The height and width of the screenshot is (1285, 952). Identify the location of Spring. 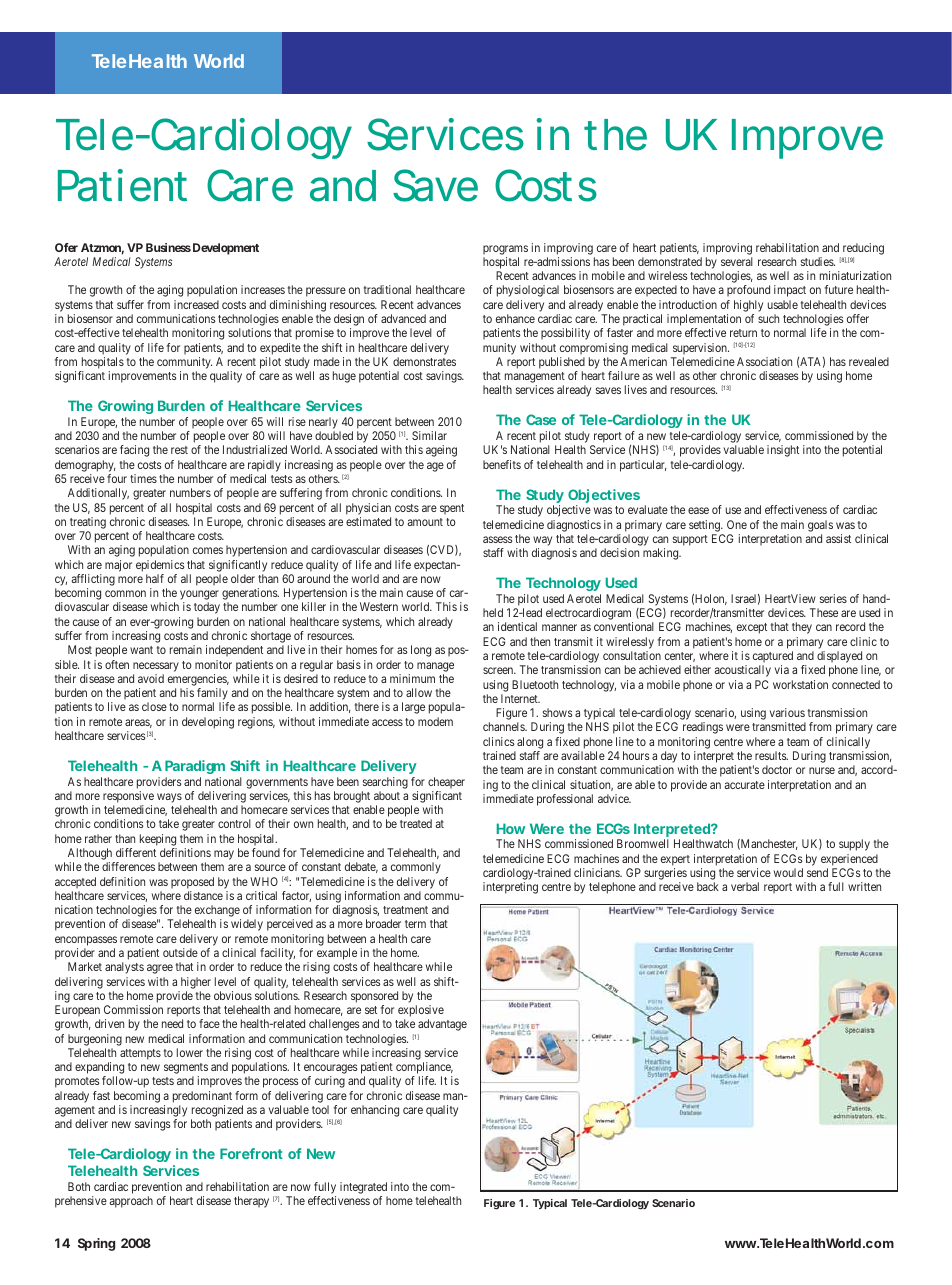
(96, 1244).
